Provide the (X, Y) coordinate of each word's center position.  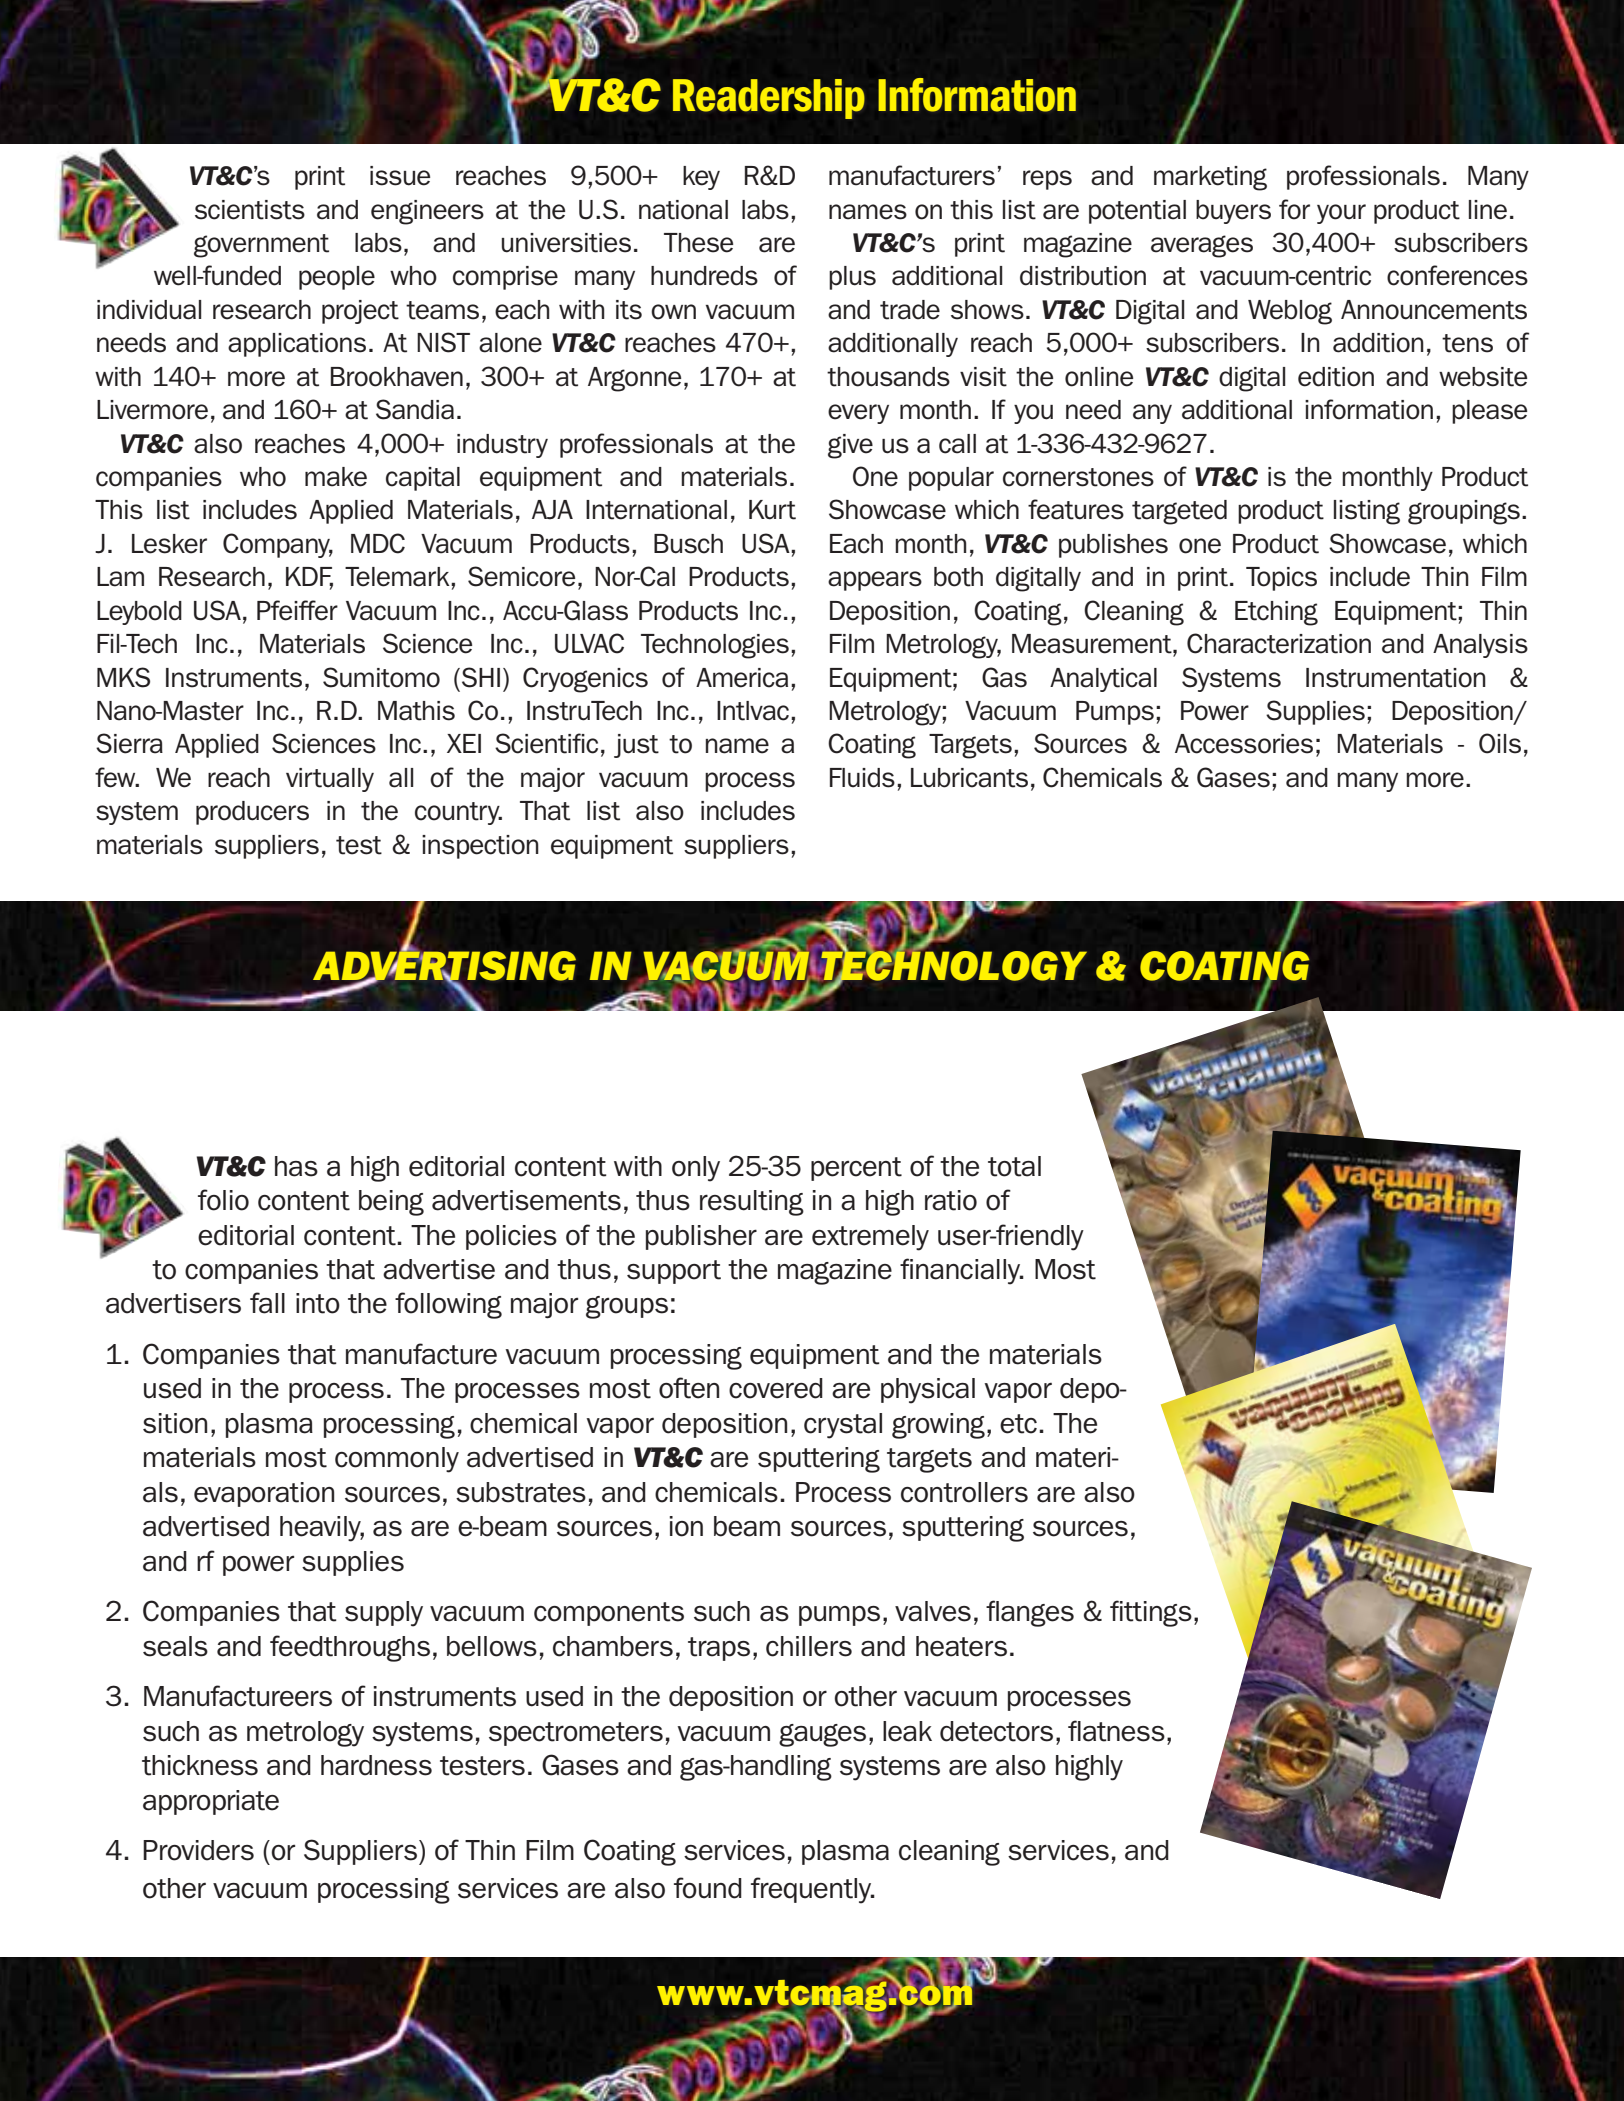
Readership (769, 99)
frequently (812, 1890)
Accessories (1244, 744)
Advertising (444, 965)
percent (856, 1169)
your (1341, 214)
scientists (250, 210)
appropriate (211, 1802)
